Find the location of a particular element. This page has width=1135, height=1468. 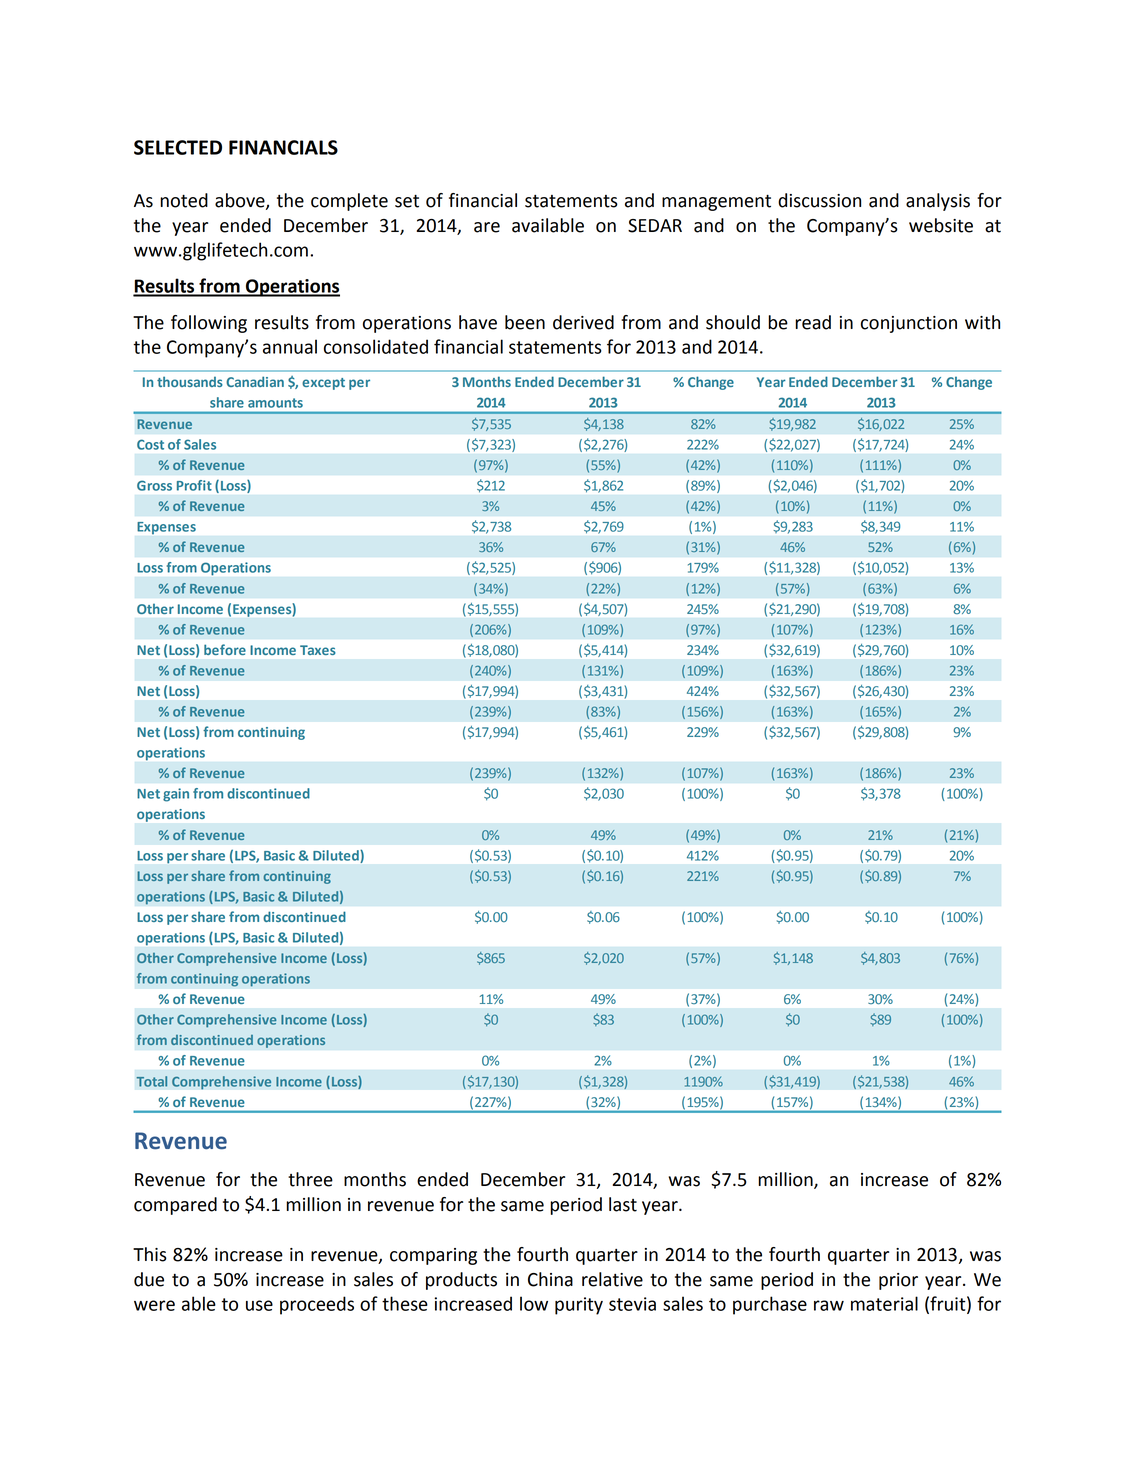

analysis is located at coordinates (938, 202).
